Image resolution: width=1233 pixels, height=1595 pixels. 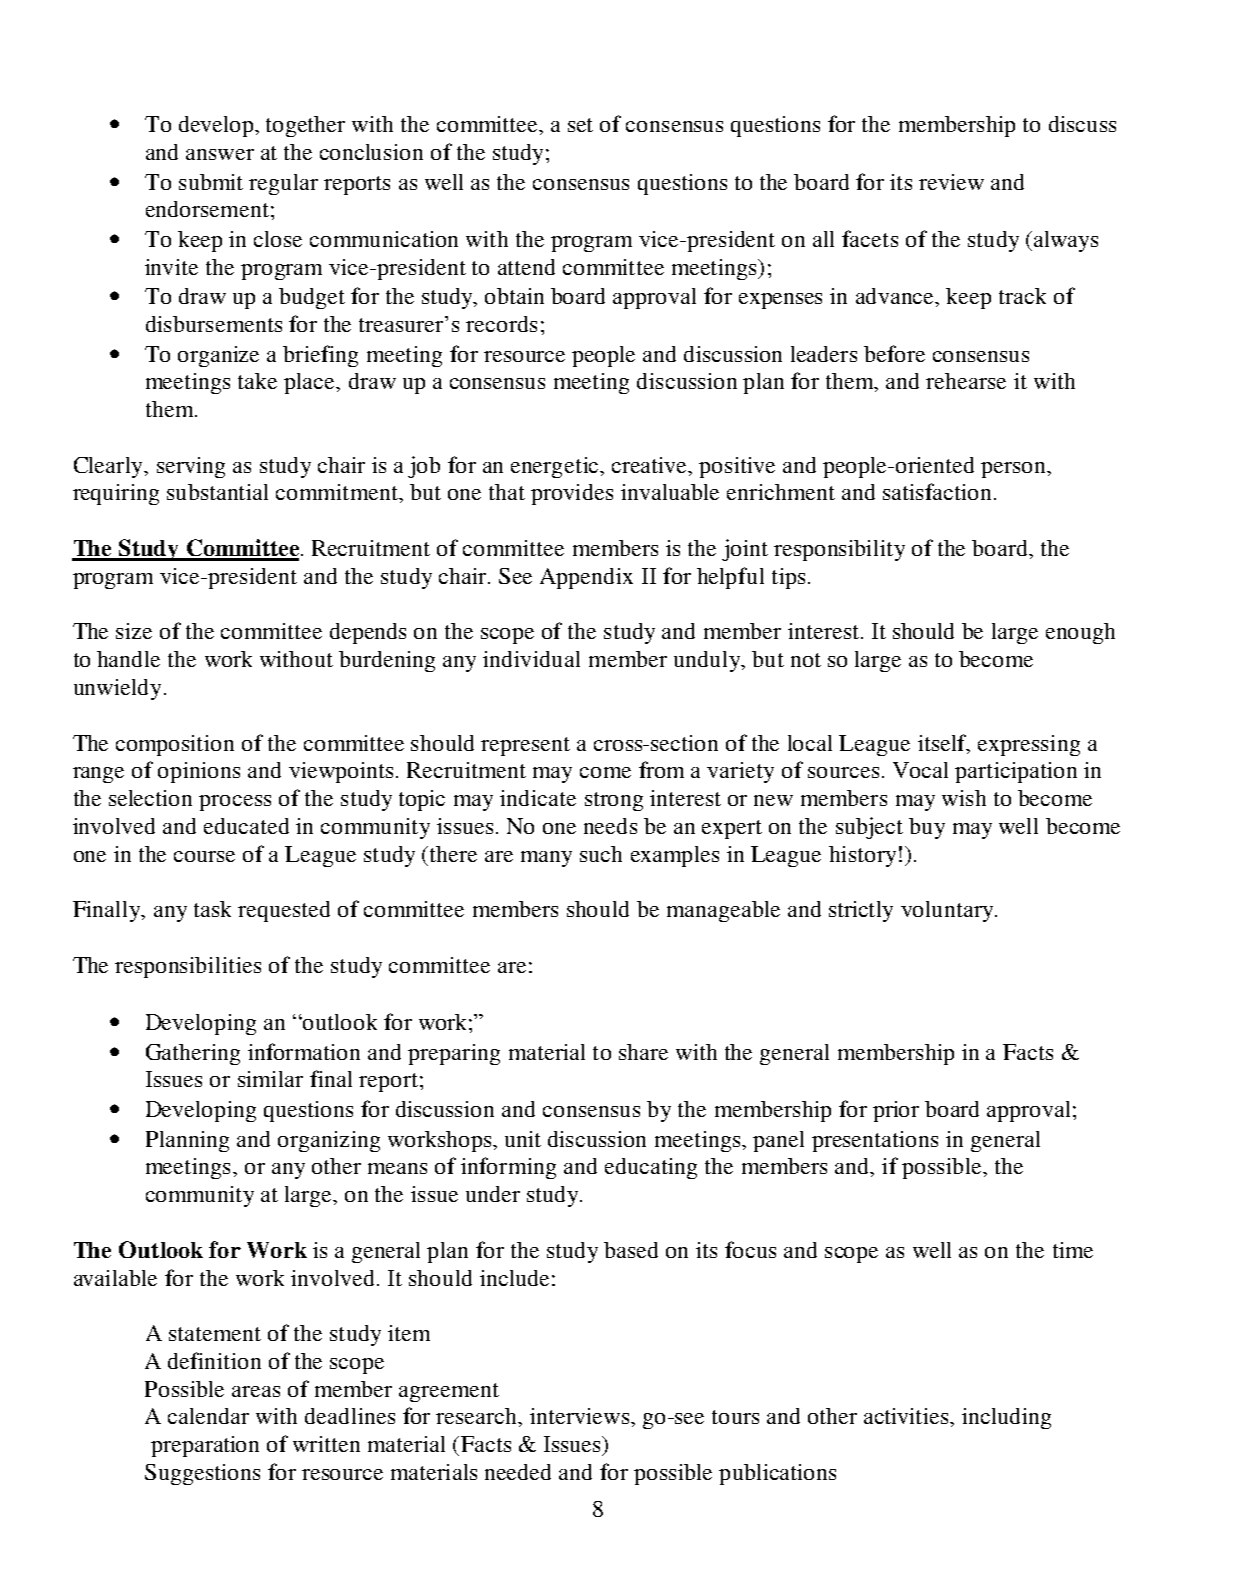 I want to click on set, so click(x=580, y=125).
